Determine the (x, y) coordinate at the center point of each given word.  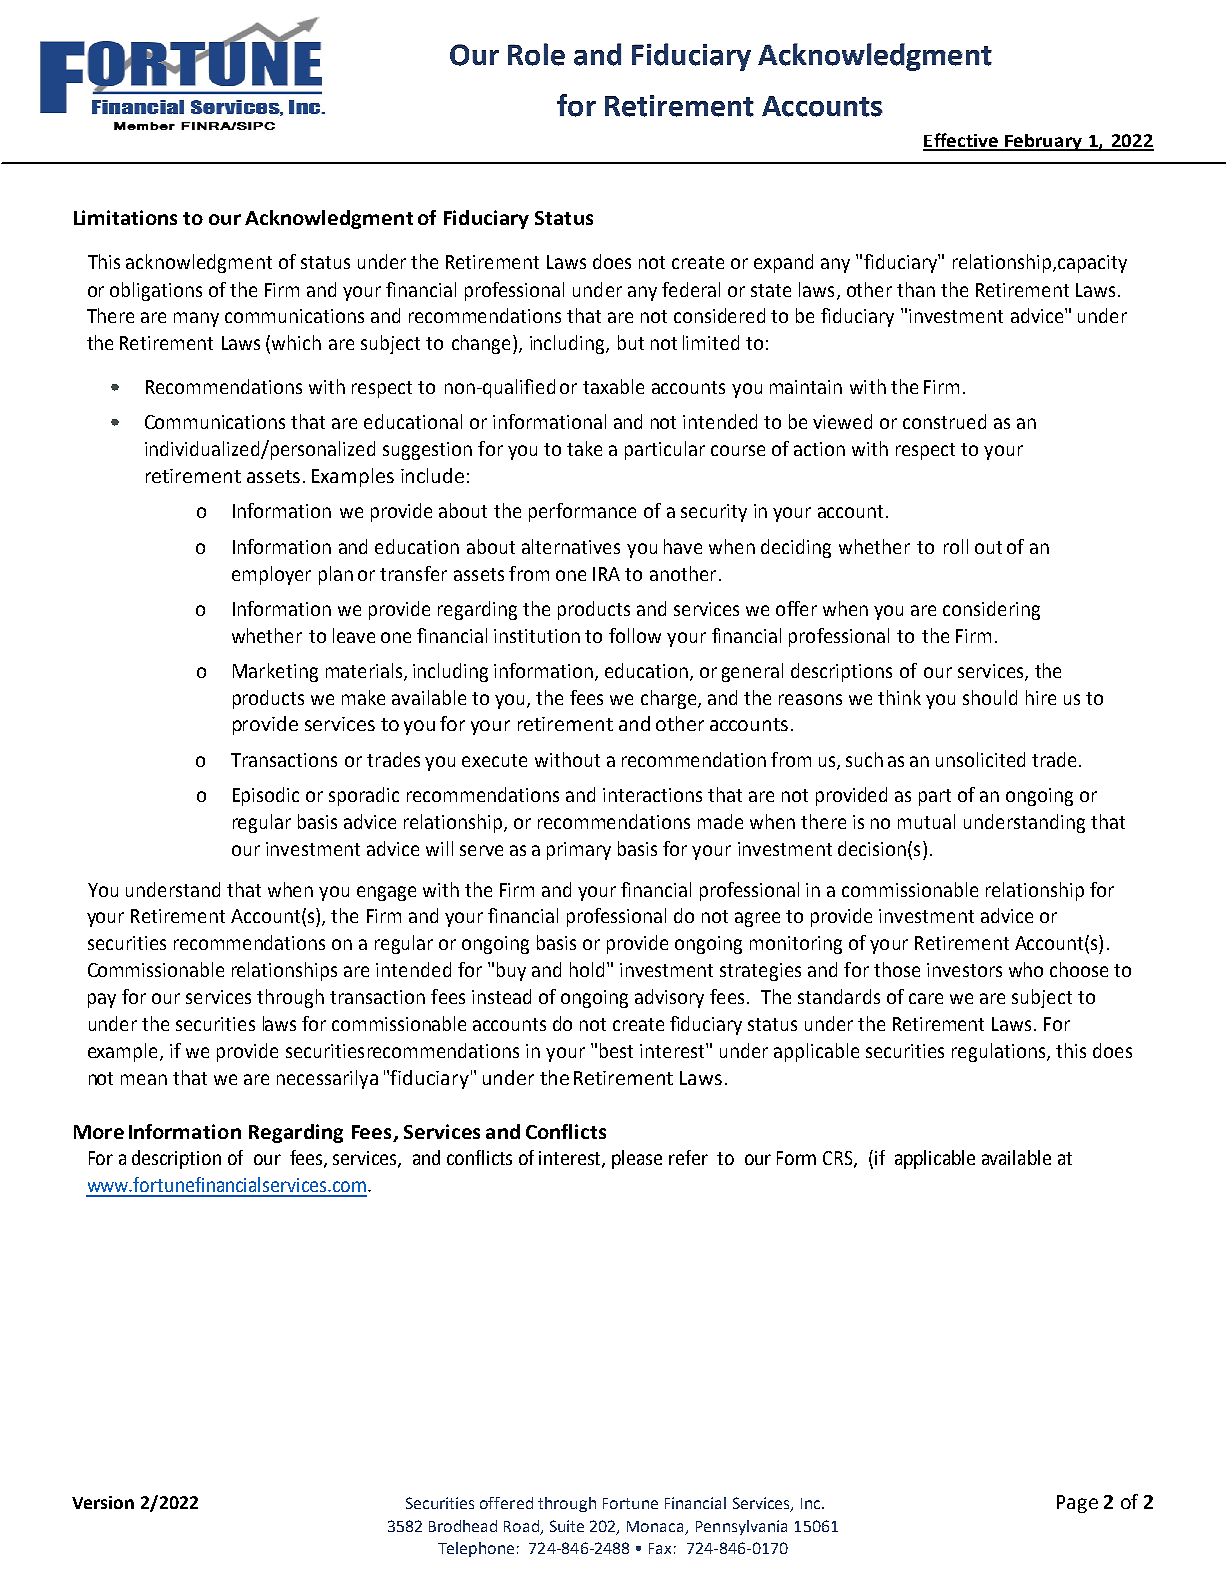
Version (103, 1502)
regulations (1000, 1052)
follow (635, 635)
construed (944, 421)
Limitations (125, 217)
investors (964, 970)
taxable (613, 386)
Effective (961, 141)
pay (102, 1000)
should (990, 697)
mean (144, 1079)
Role (536, 54)
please (637, 1159)
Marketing (275, 672)
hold (587, 969)
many (196, 319)
